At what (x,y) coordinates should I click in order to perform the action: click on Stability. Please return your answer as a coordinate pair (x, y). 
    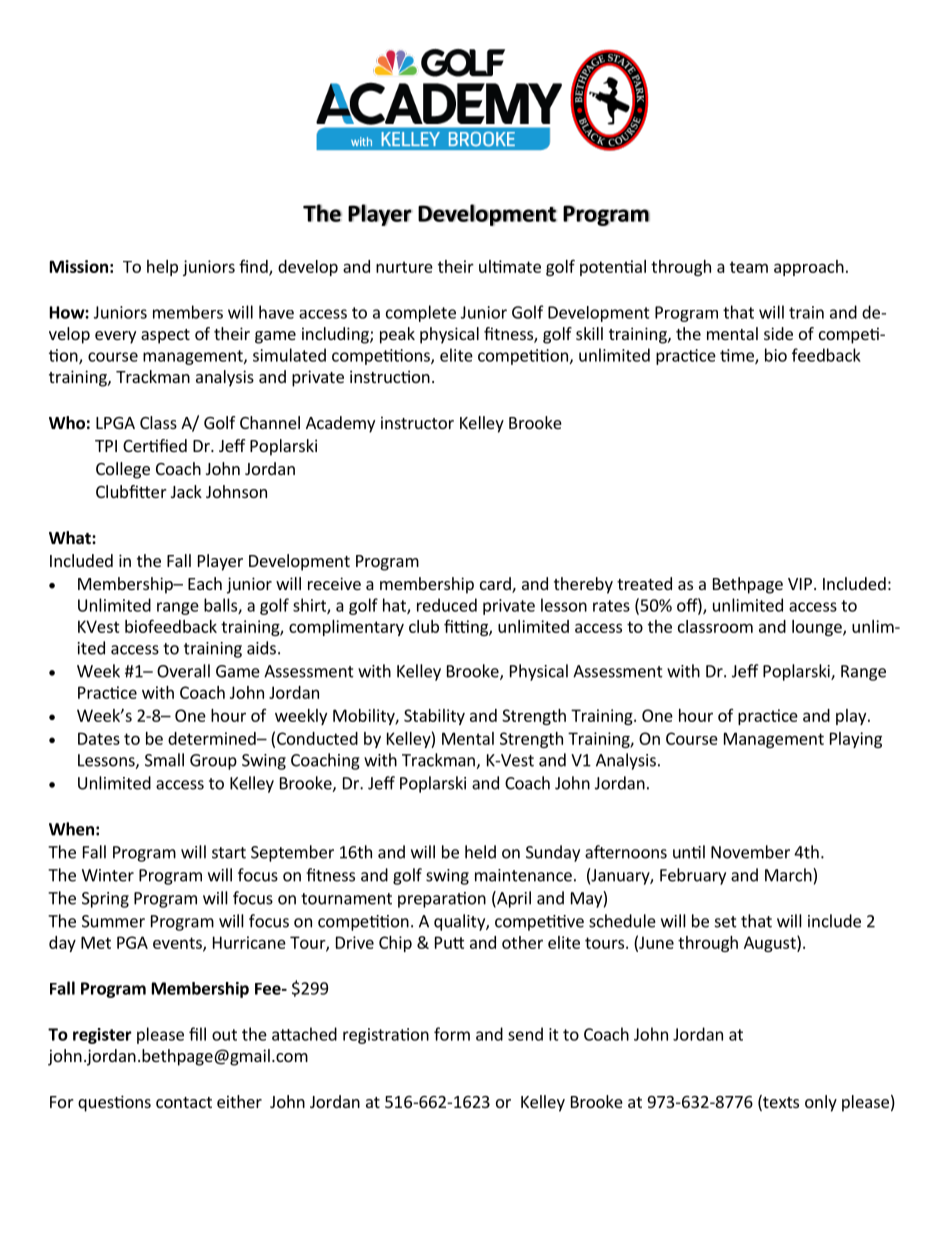
    Looking at the image, I should click on (434, 717).
